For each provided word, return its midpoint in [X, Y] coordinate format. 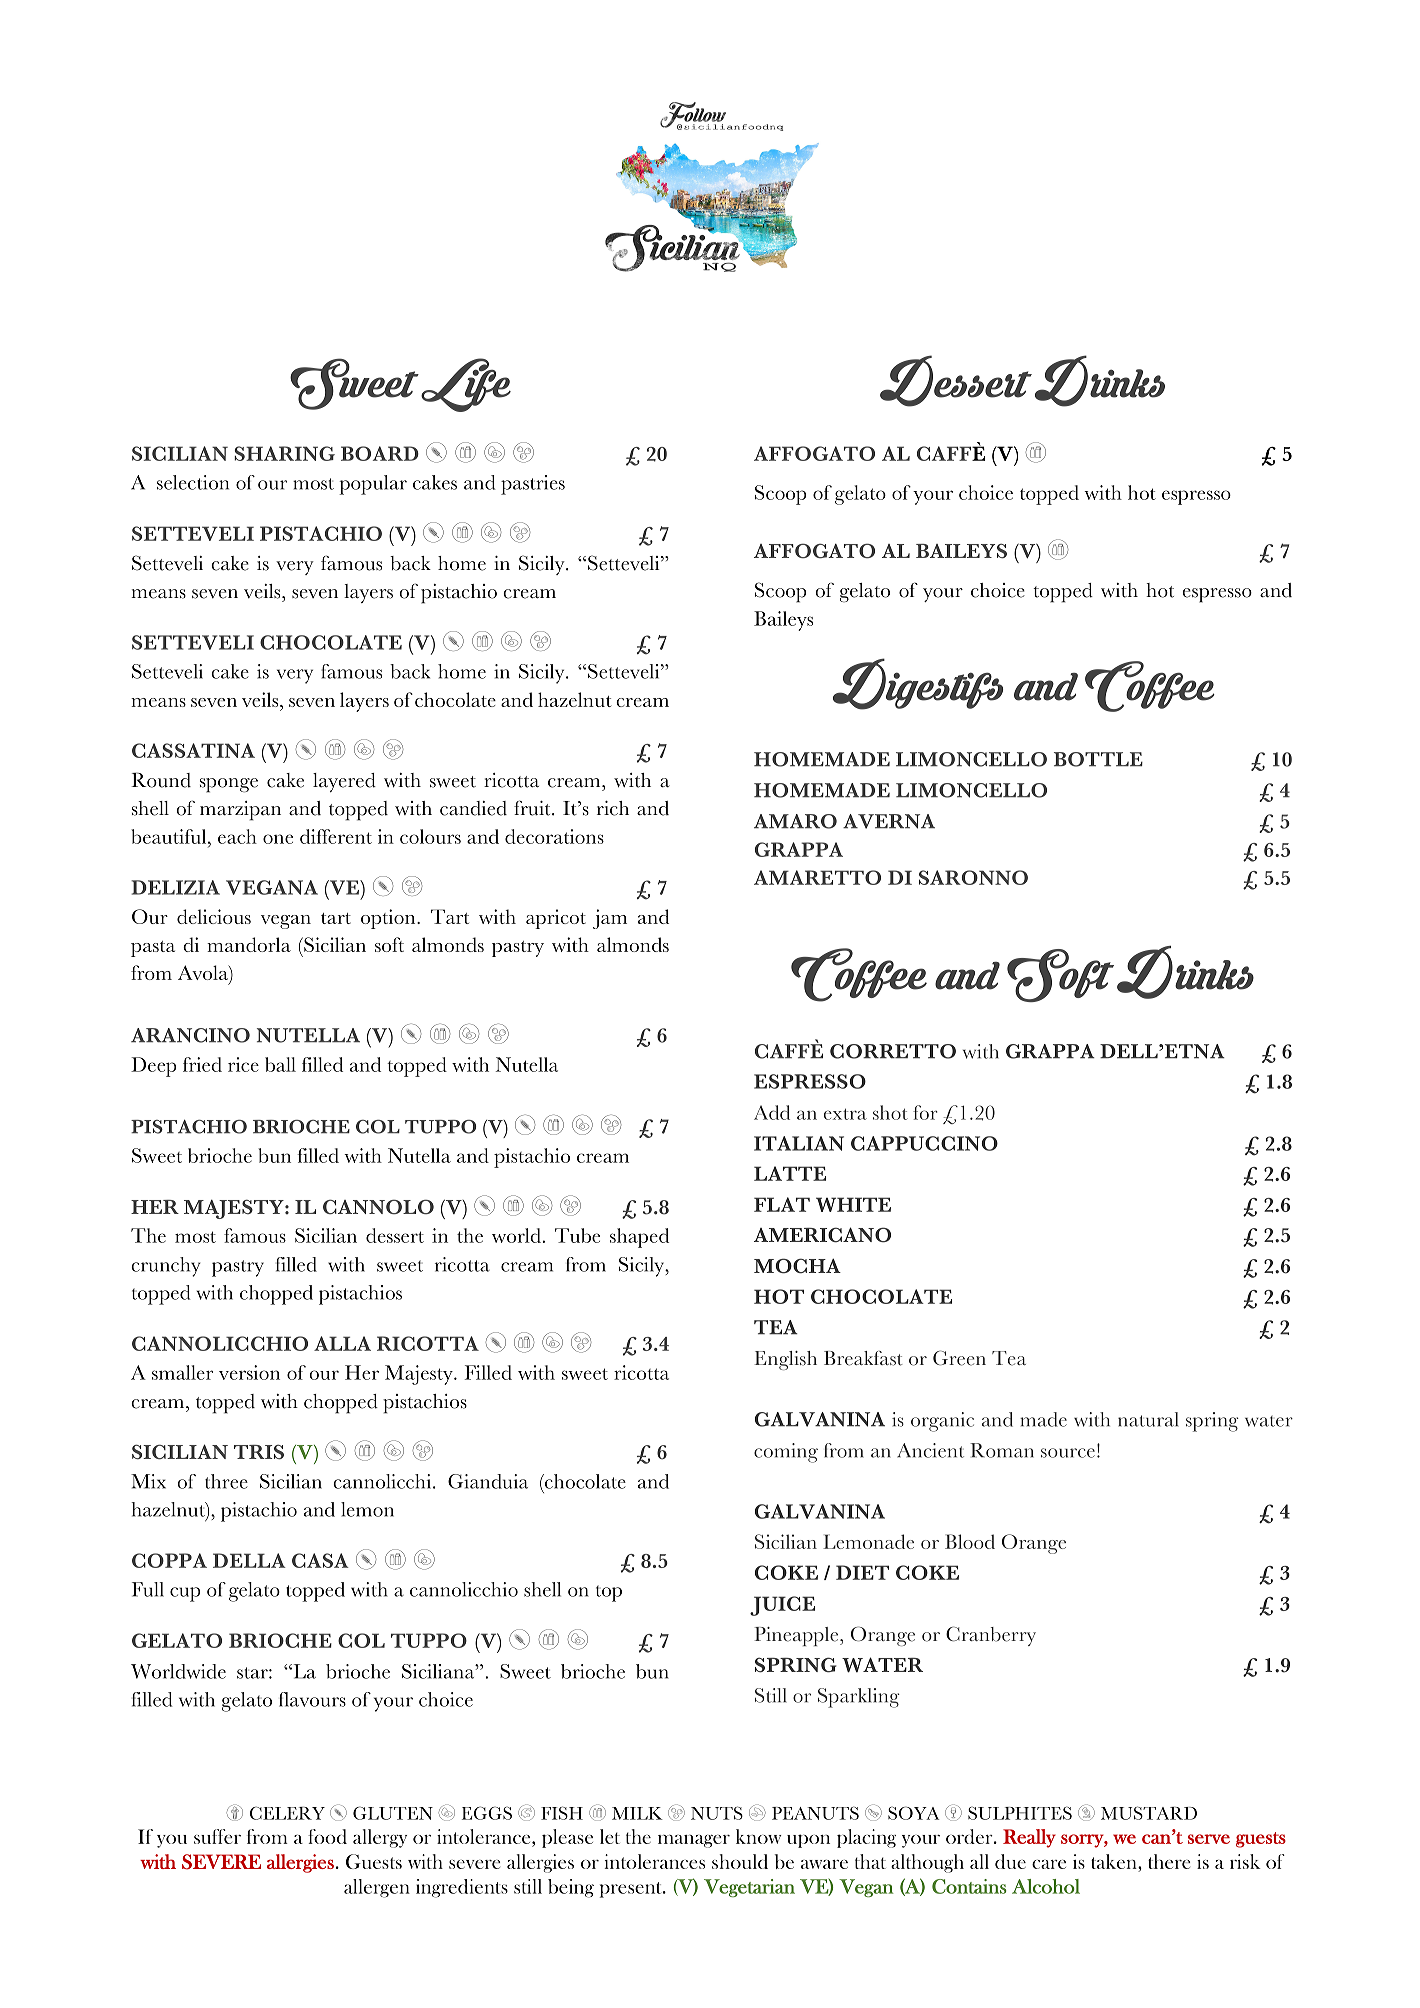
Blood [970, 1541]
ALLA [342, 1343]
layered [344, 782]
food [327, 1836]
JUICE [782, 1606]
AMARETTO [817, 877]
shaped [639, 1238]
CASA [320, 1560]
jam [610, 919]
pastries [533, 485]
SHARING [284, 453]
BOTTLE [1098, 759]
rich [613, 808]
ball [280, 1064]
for [925, 1112]
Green [959, 1358]
